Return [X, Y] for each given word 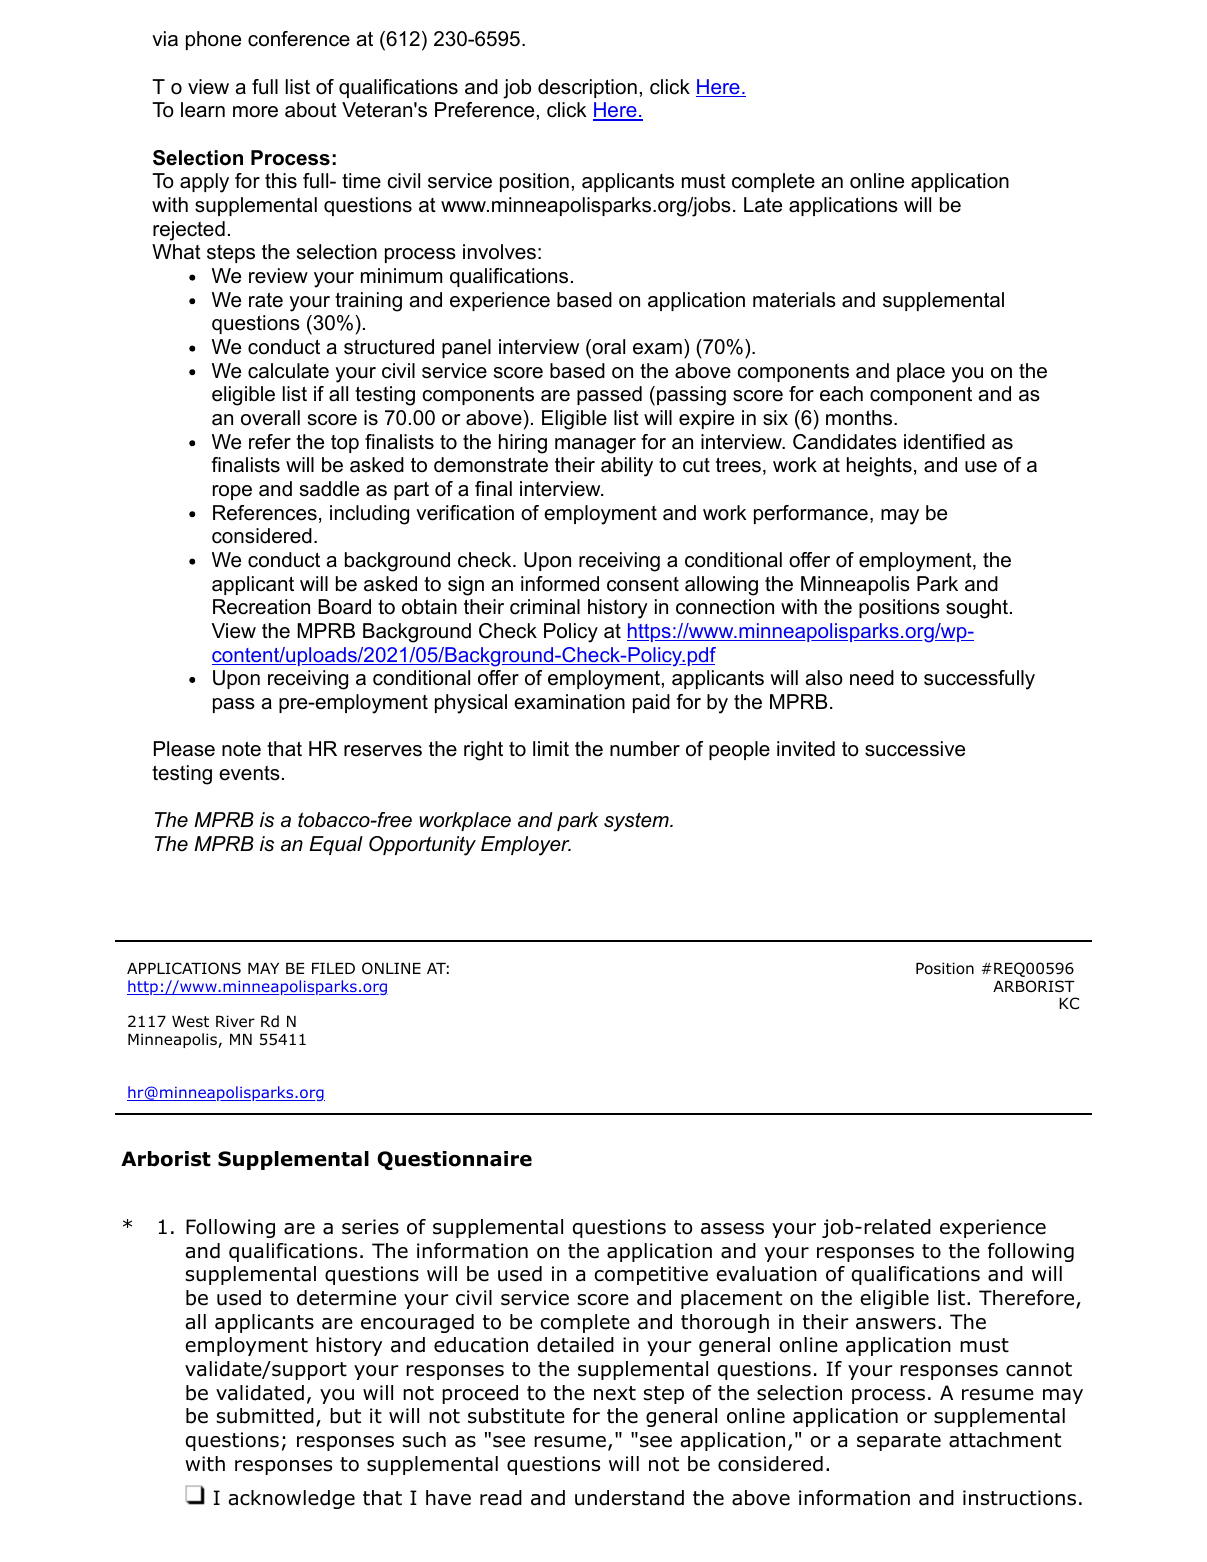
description [587, 88]
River [235, 1021]
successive [915, 749]
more [255, 112]
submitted [265, 1416]
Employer [526, 846]
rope [232, 492]
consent [643, 584]
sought [977, 609]
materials [794, 300]
